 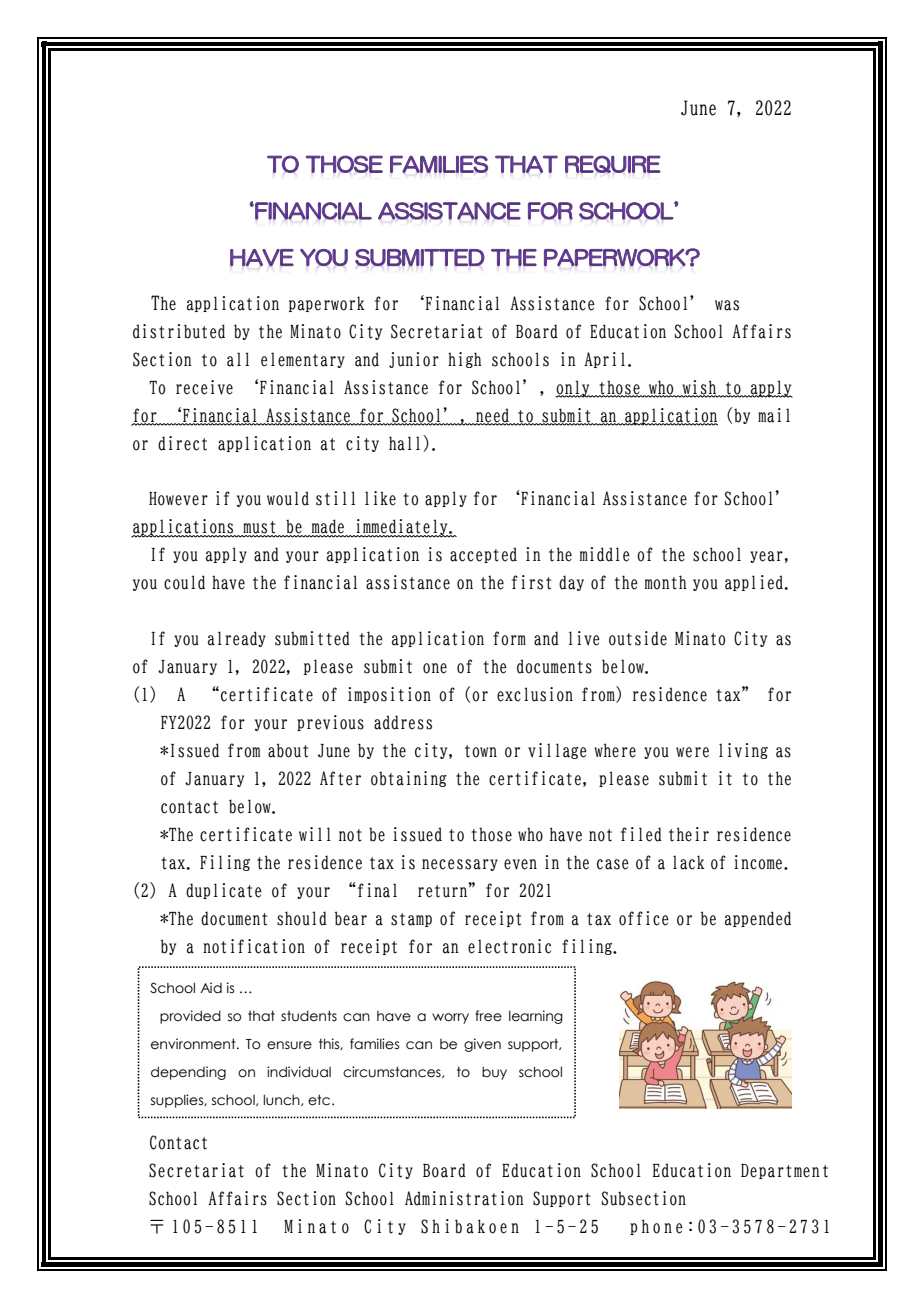 I want to click on high, so click(x=465, y=360).
